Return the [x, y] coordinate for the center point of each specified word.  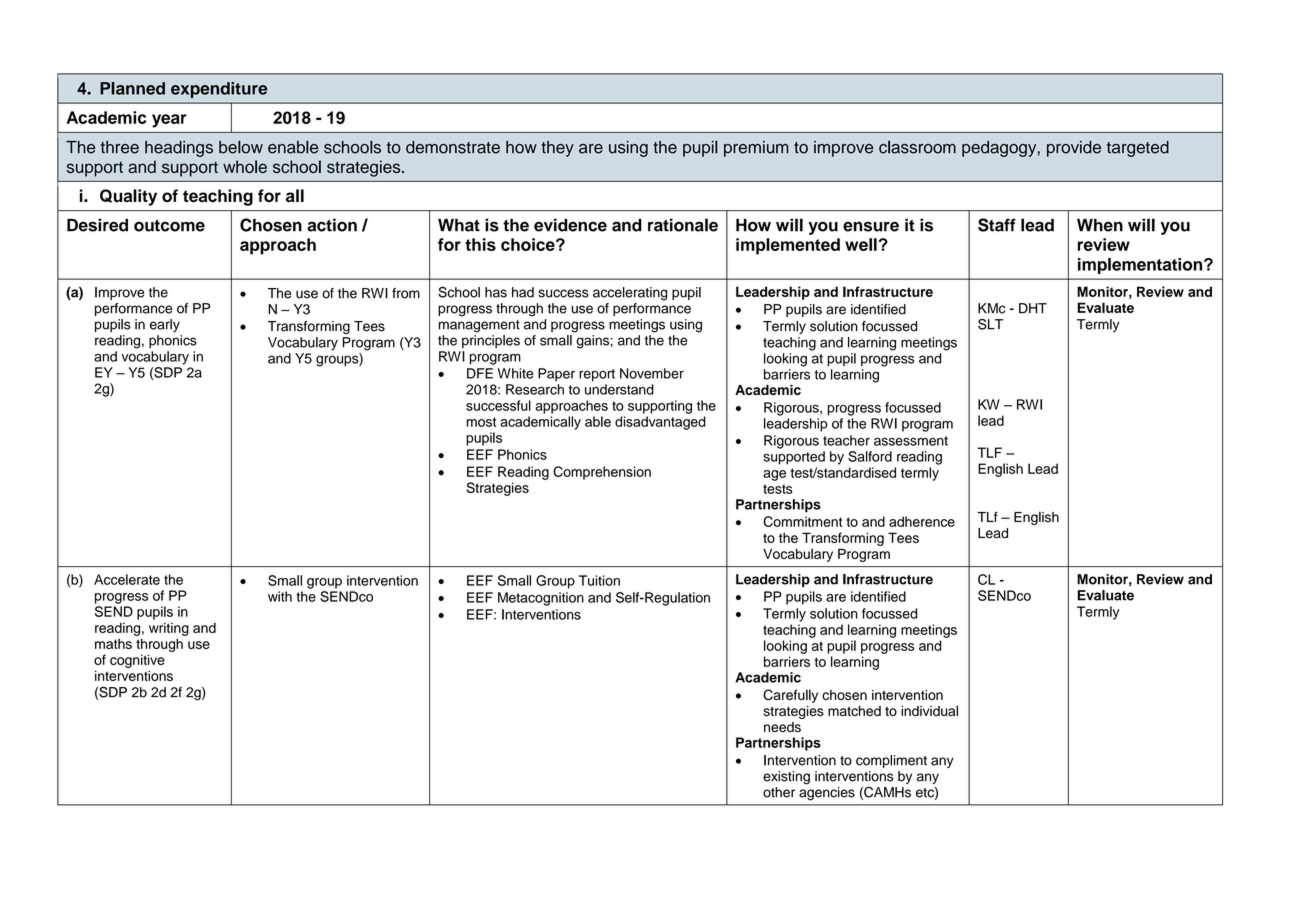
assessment [911, 441]
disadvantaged [660, 423]
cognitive [137, 661]
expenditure [219, 90]
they [557, 149]
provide [1074, 149]
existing [786, 778]
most [481, 422]
